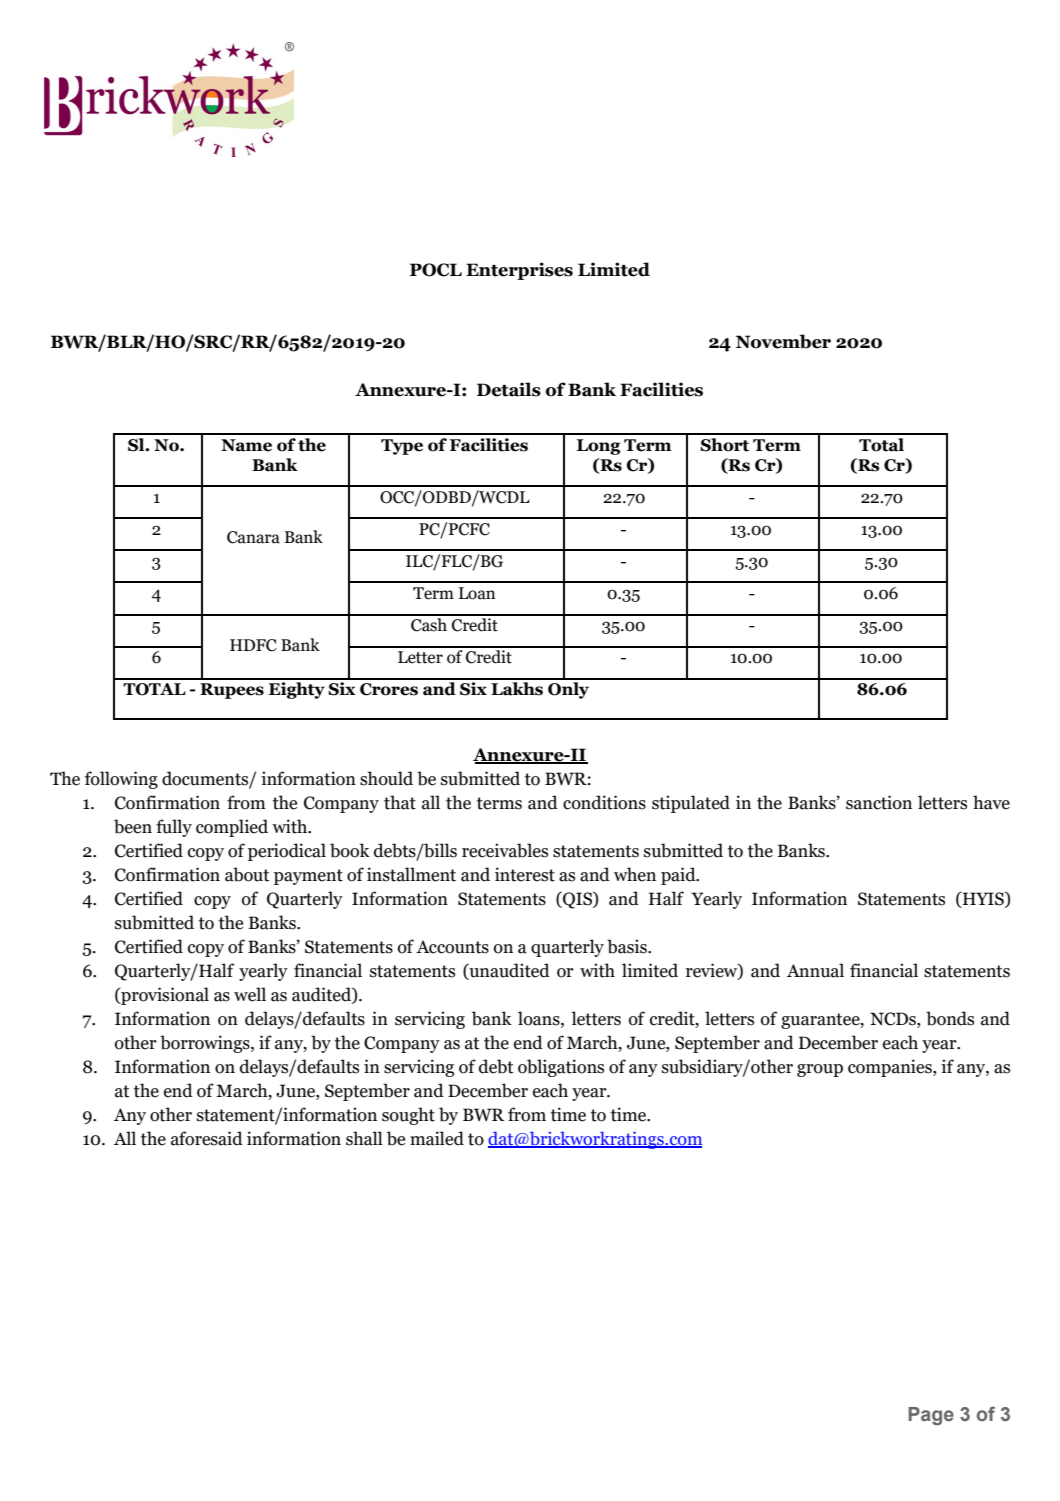 The image size is (1060, 1501). I want to click on Page, so click(931, 1416).
